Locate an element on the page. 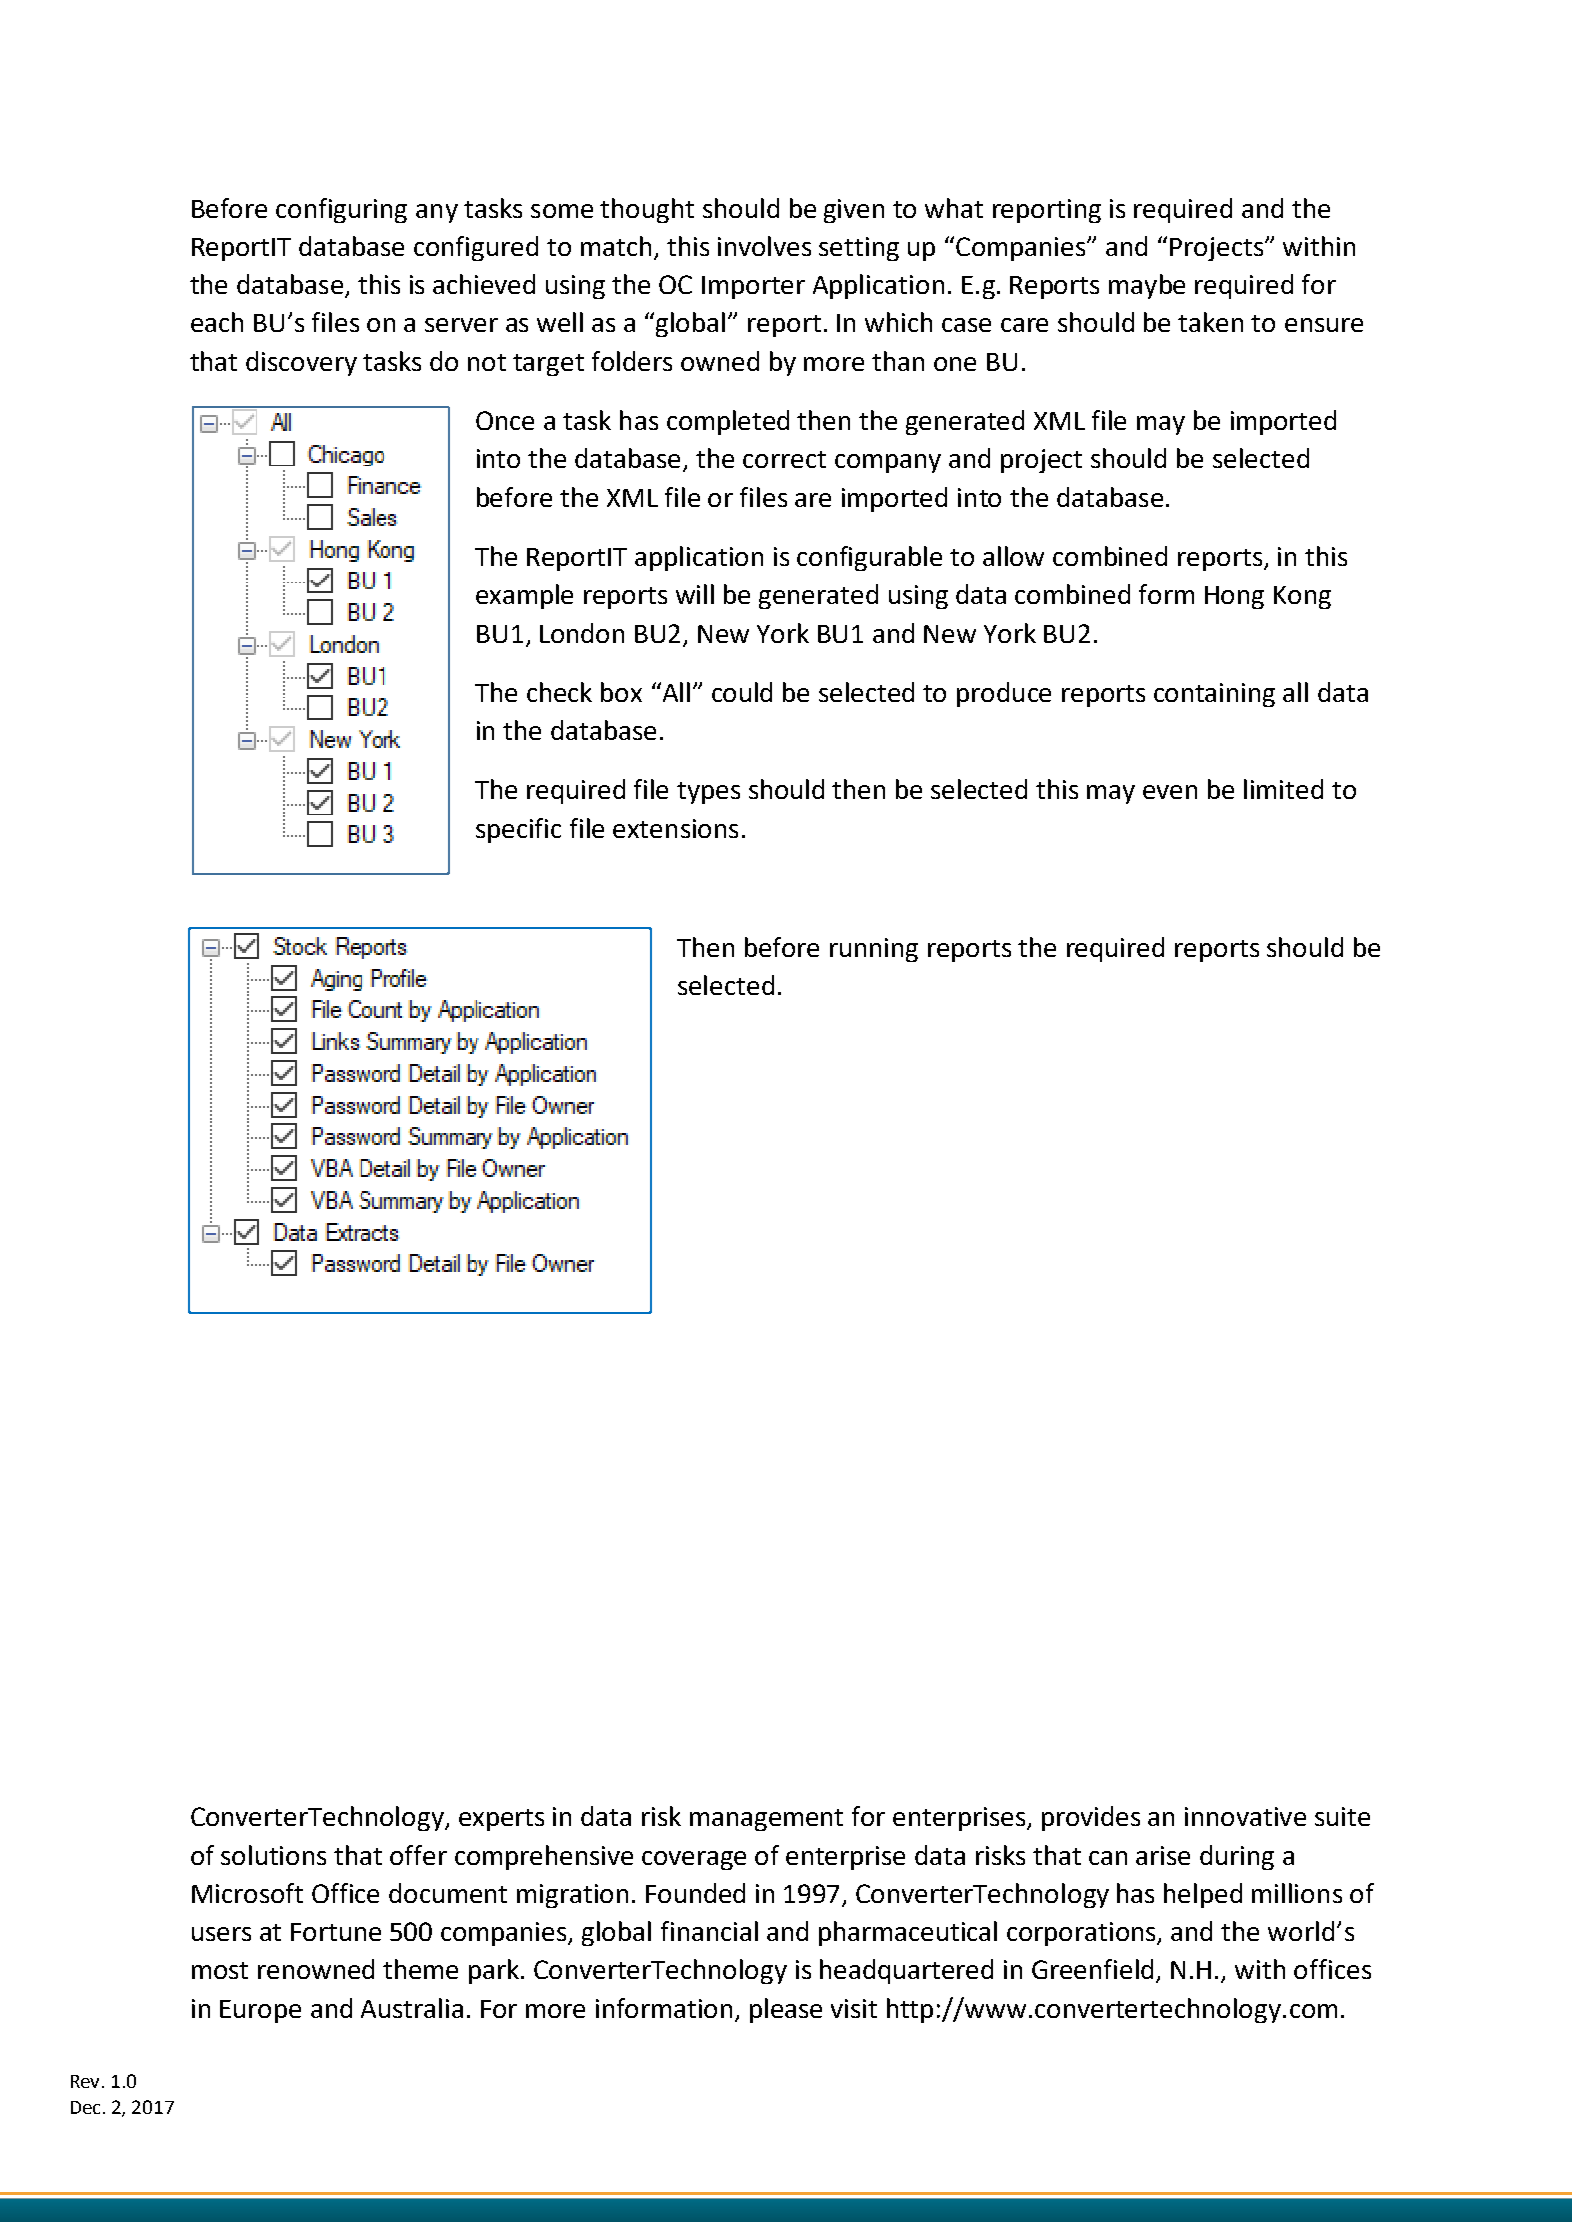  Importer is located at coordinates (753, 287).
